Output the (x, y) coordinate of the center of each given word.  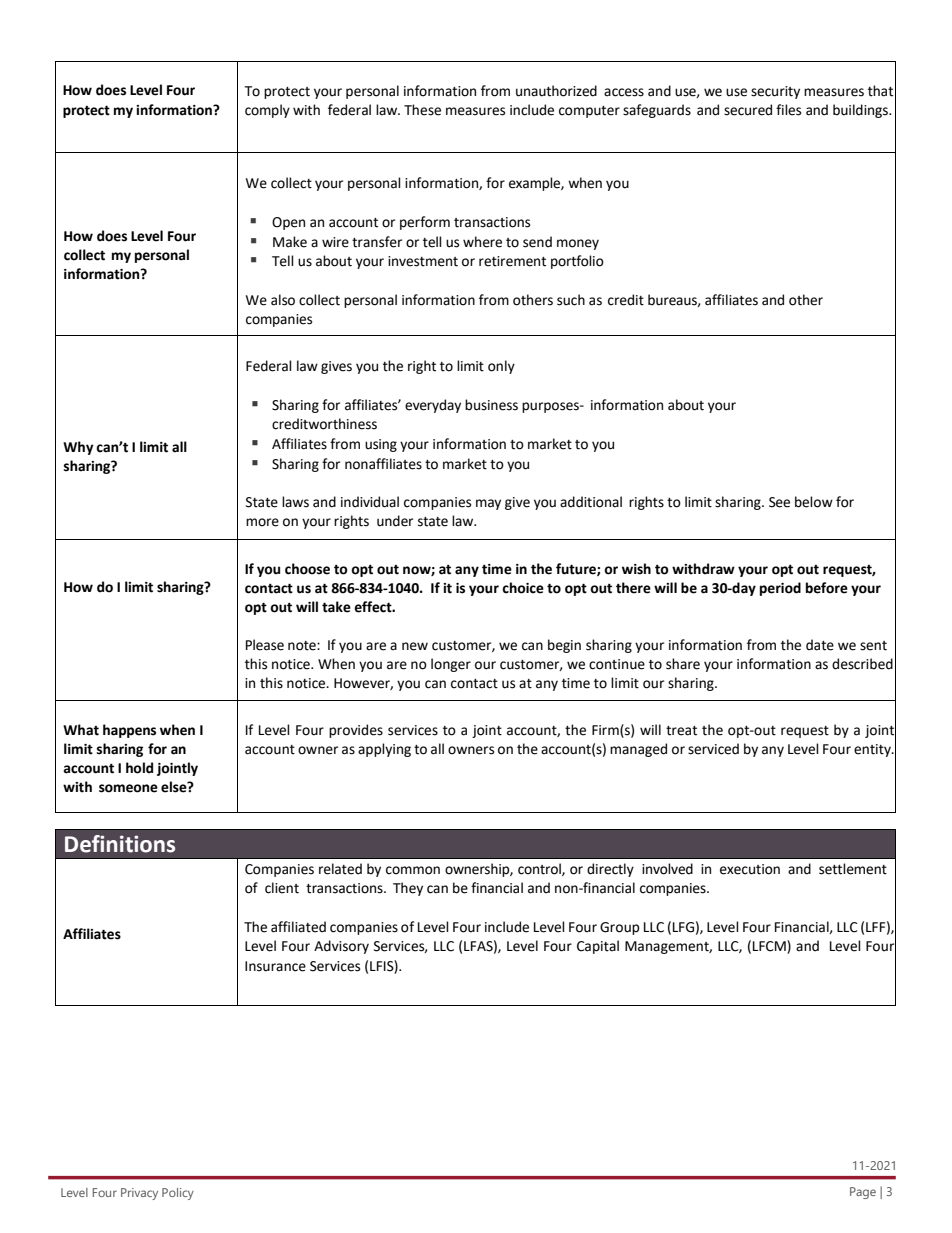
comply (267, 111)
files (788, 110)
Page (863, 1193)
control (540, 869)
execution (750, 869)
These (422, 110)
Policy (178, 1194)
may (488, 504)
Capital (598, 947)
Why (78, 448)
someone (128, 788)
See (779, 502)
